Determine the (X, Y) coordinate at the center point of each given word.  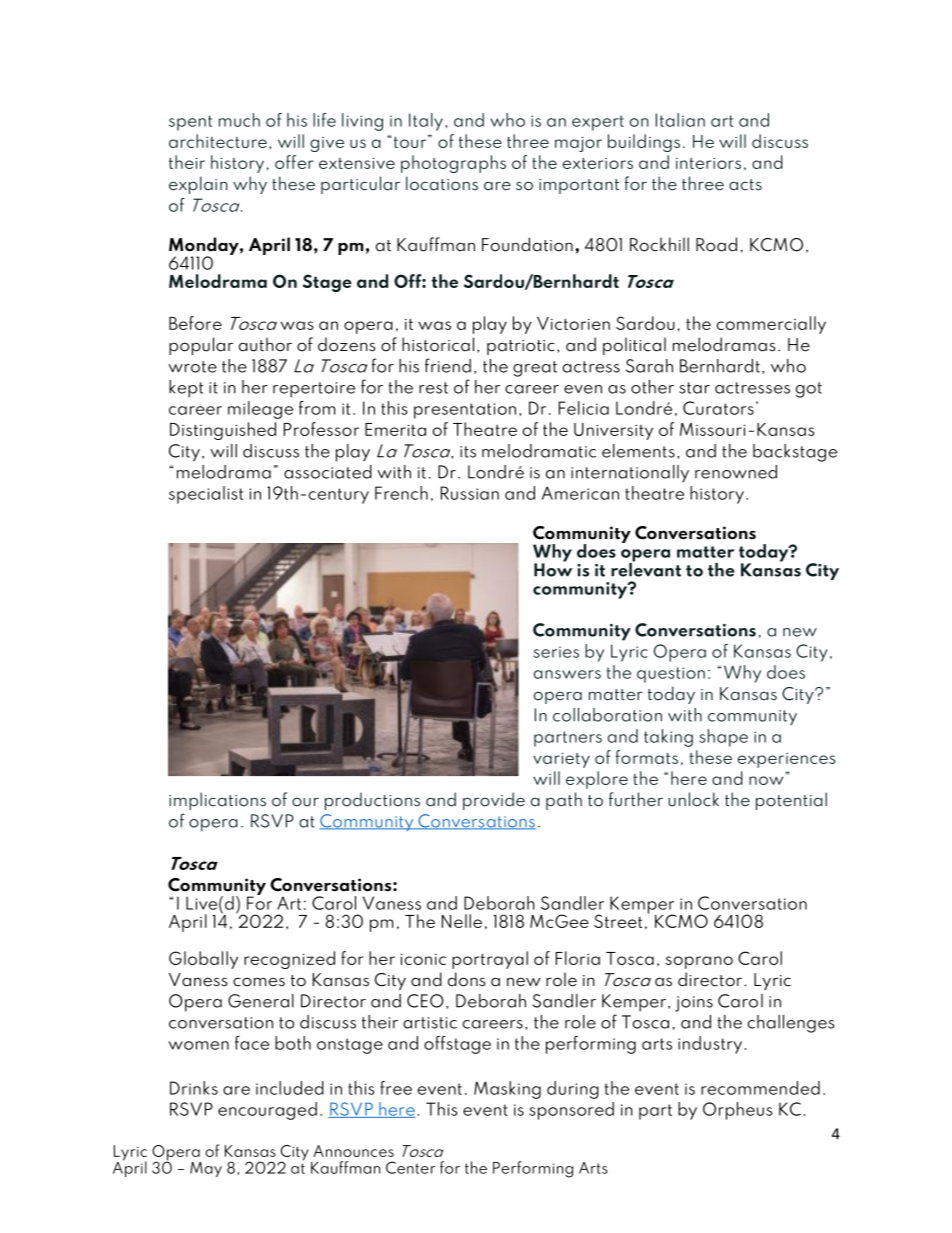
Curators (718, 408)
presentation (465, 411)
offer (294, 162)
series (556, 652)
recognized (289, 960)
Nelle (462, 921)
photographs (453, 164)
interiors (708, 163)
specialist (206, 495)
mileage (260, 410)
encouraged (267, 1111)
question (671, 675)
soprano (699, 962)
